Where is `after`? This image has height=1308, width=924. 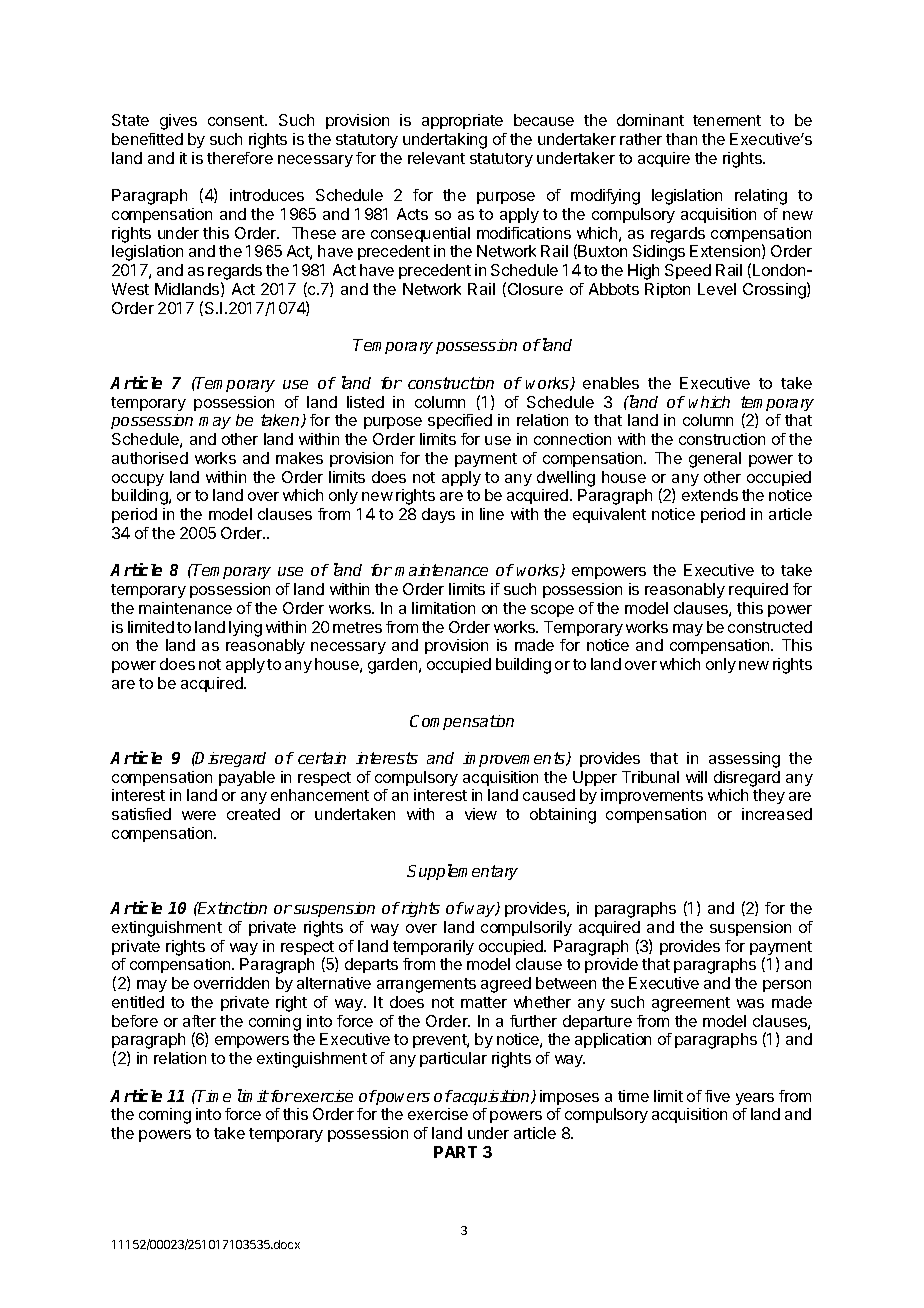 after is located at coordinates (199, 1021).
